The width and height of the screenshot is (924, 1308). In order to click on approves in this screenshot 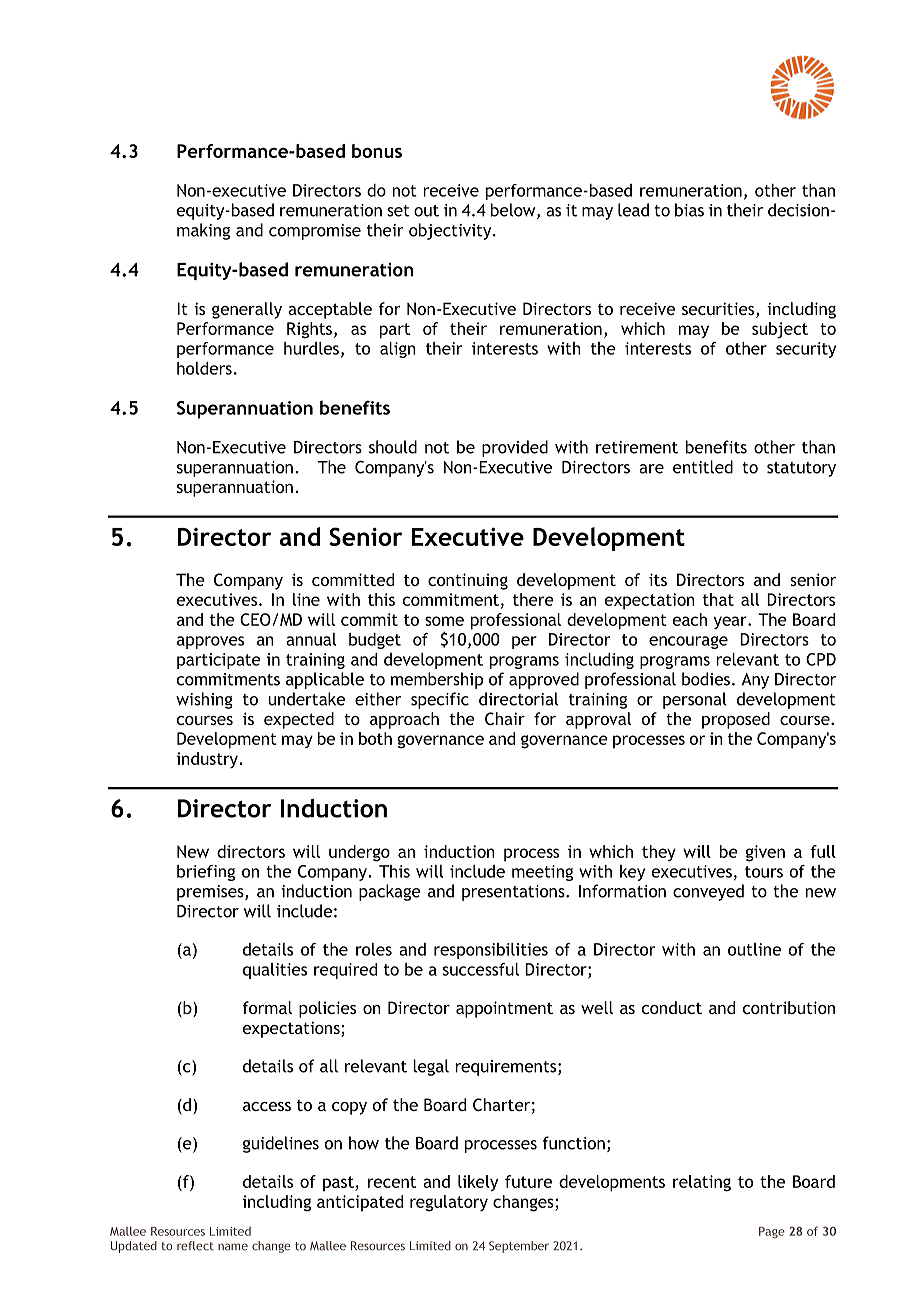, I will do `click(210, 642)`.
